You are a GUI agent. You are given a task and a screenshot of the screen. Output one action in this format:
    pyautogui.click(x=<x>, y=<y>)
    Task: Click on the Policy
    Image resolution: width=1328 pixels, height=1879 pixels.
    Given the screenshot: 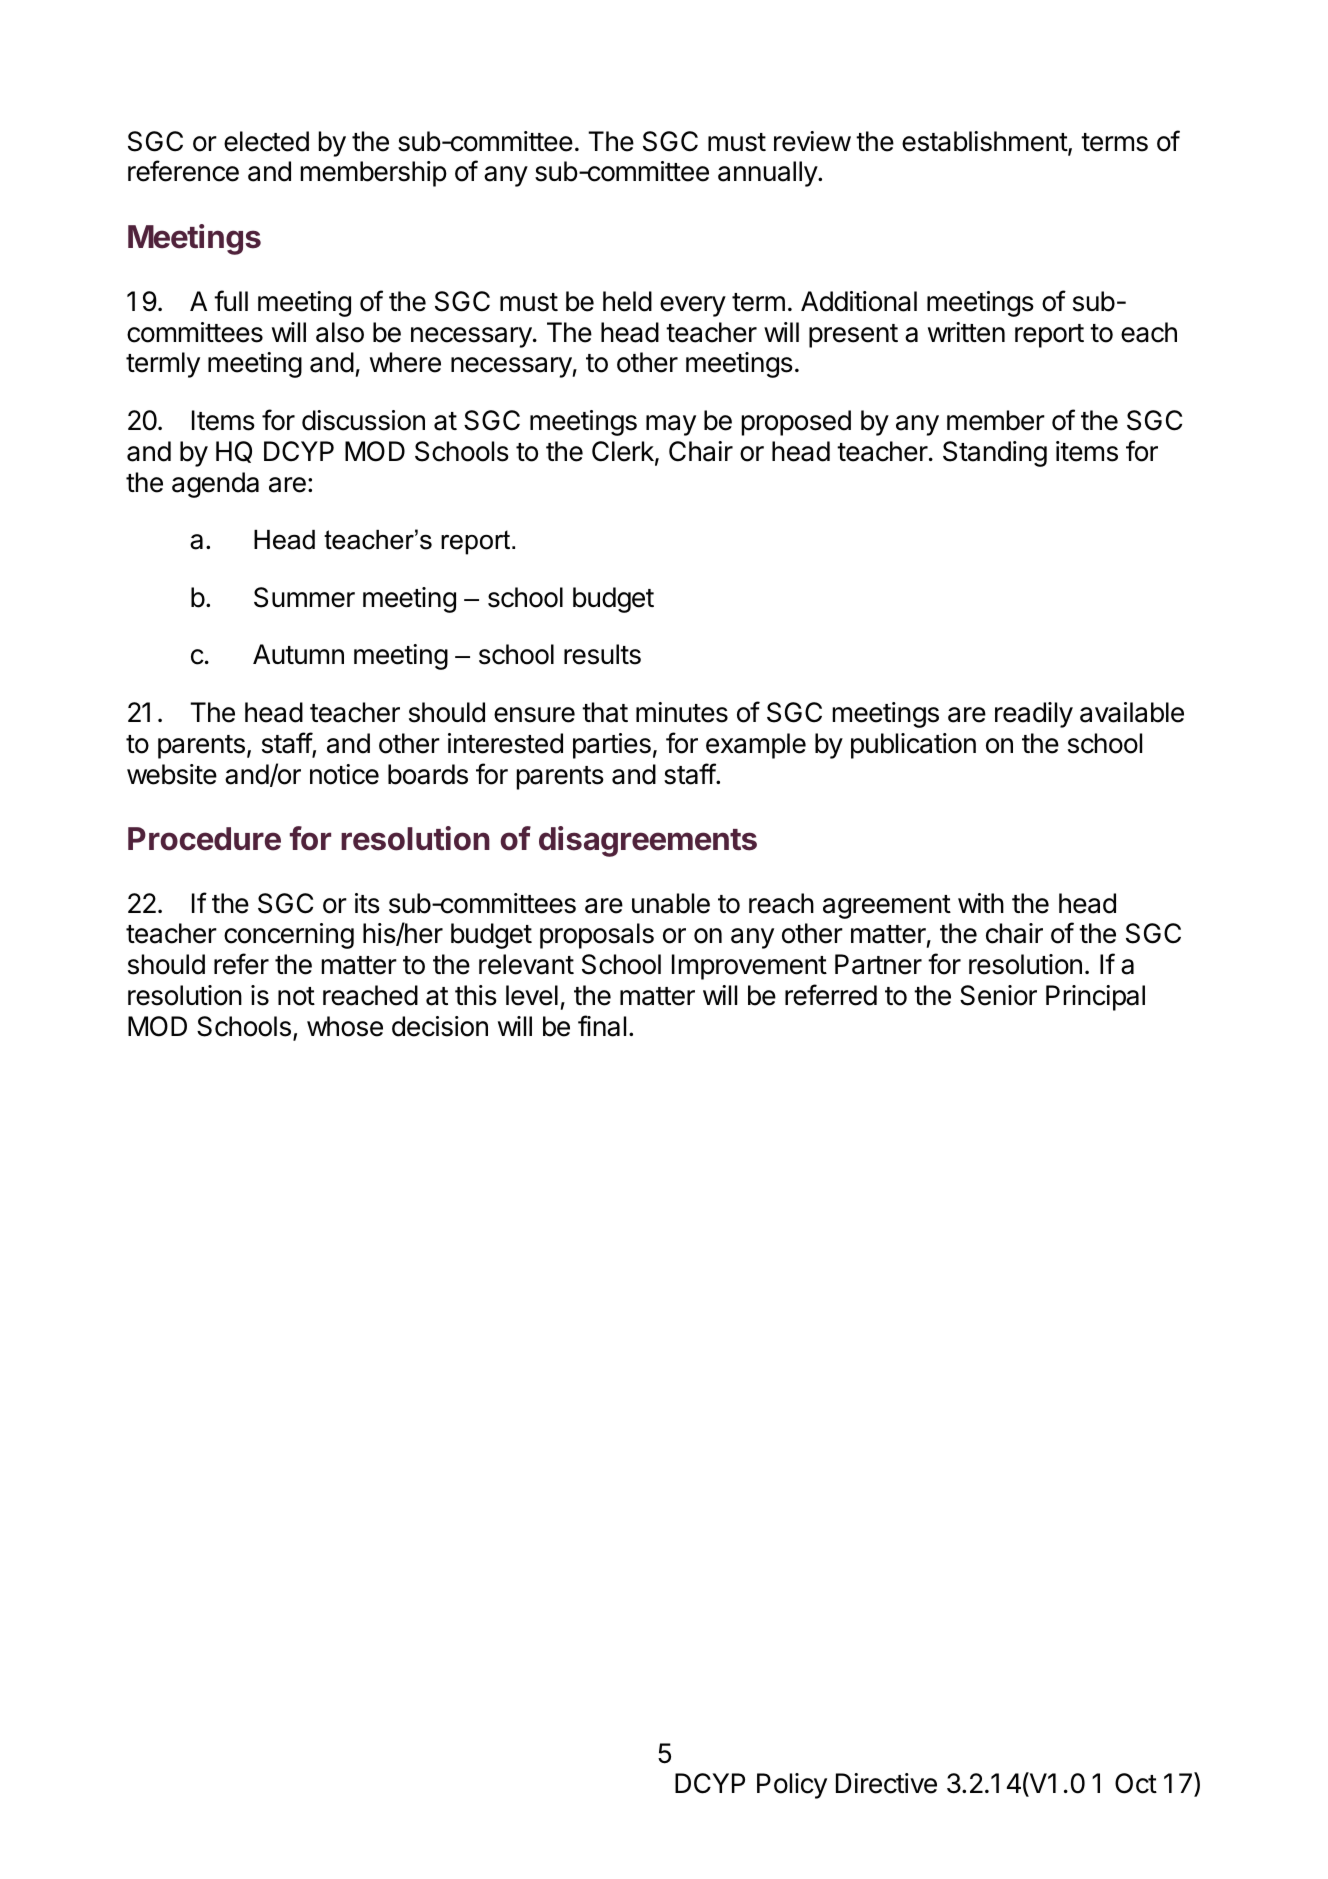 What is the action you would take?
    pyautogui.click(x=792, y=1786)
